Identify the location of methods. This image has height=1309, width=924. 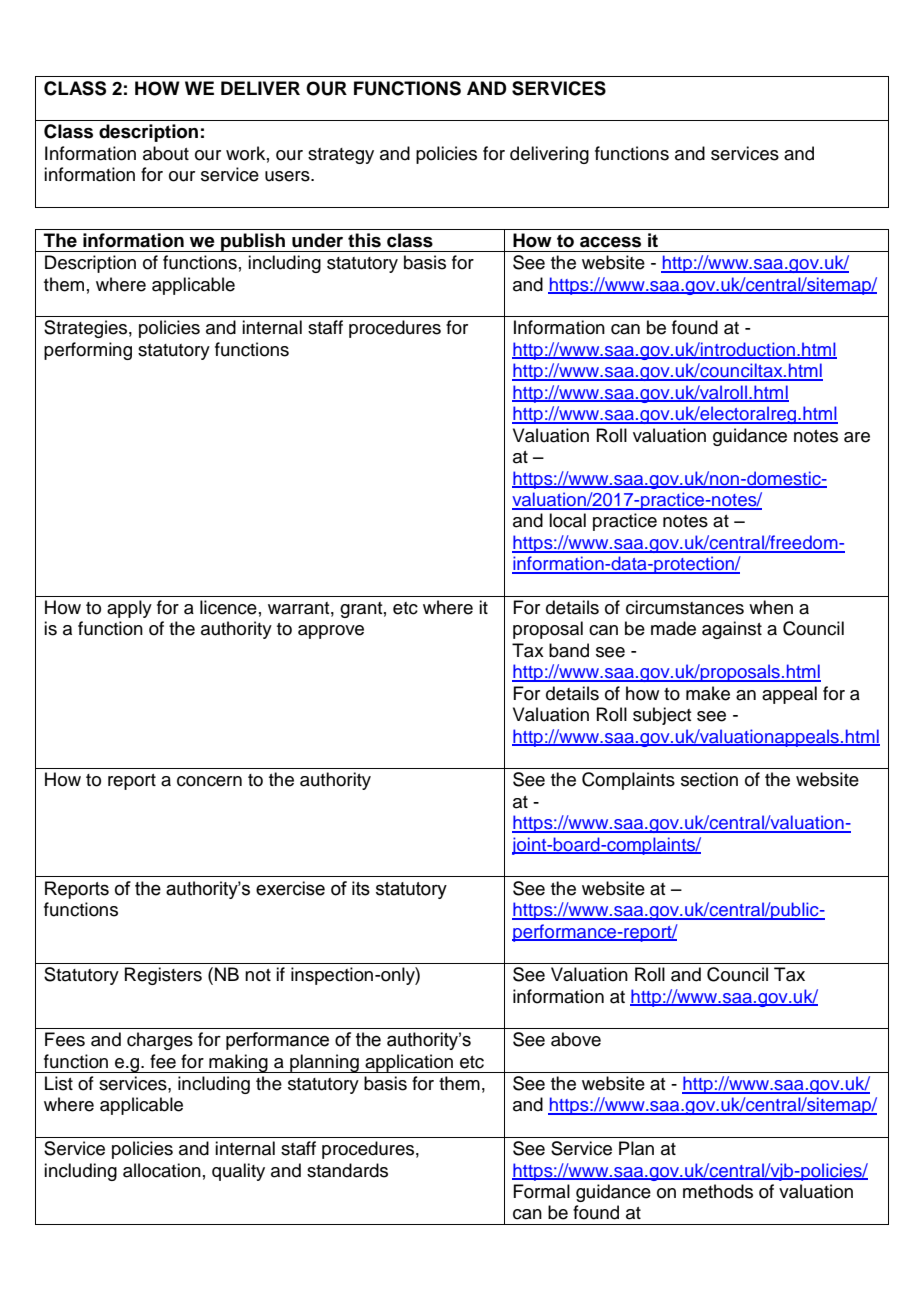
(718, 1191).
